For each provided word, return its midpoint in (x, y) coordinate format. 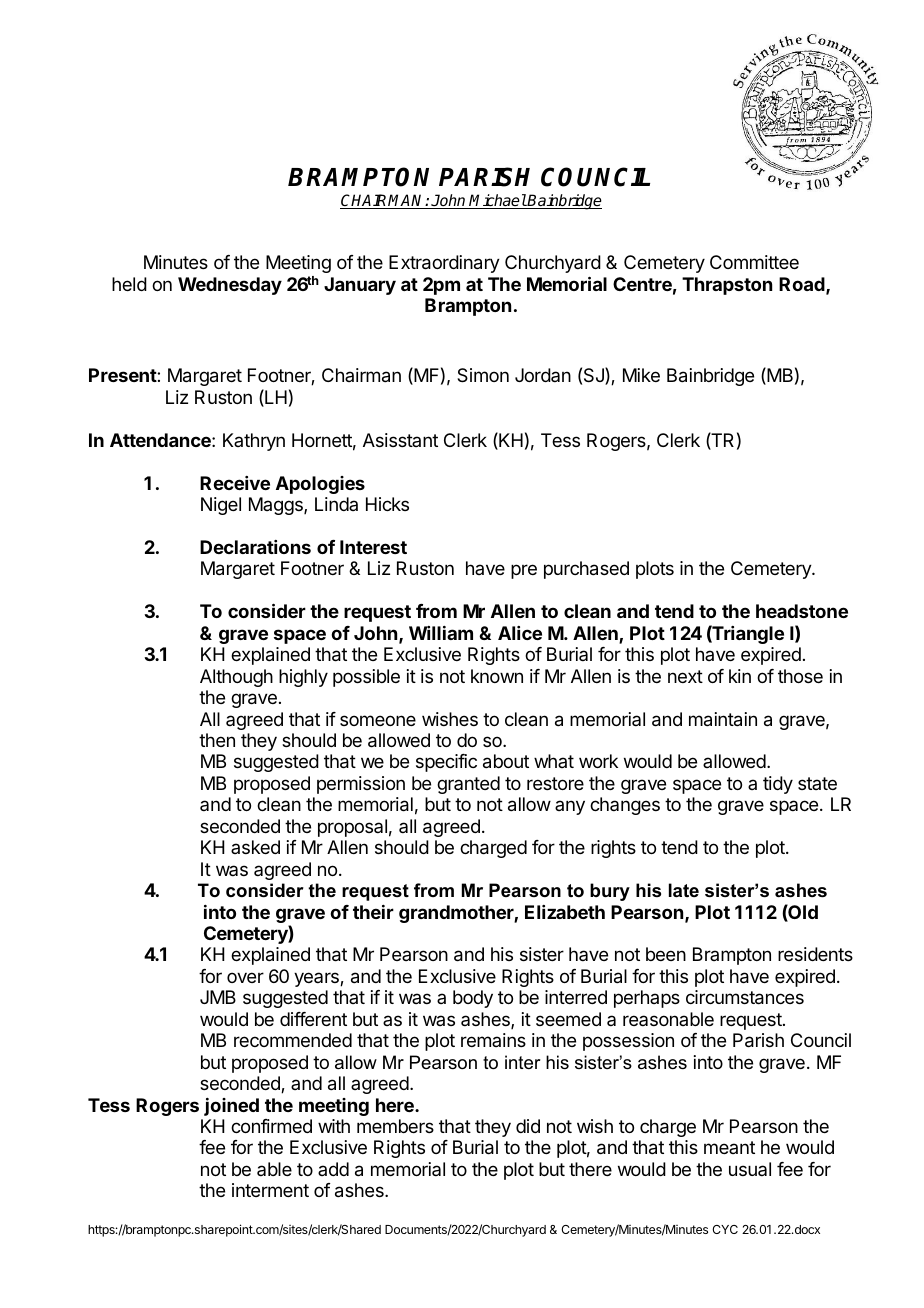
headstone (802, 611)
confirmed (271, 1126)
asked (255, 847)
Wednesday (230, 286)
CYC (725, 1229)
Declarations (255, 547)
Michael (497, 201)
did (528, 1126)
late (684, 890)
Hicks (387, 504)
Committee (754, 262)
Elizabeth (565, 912)
